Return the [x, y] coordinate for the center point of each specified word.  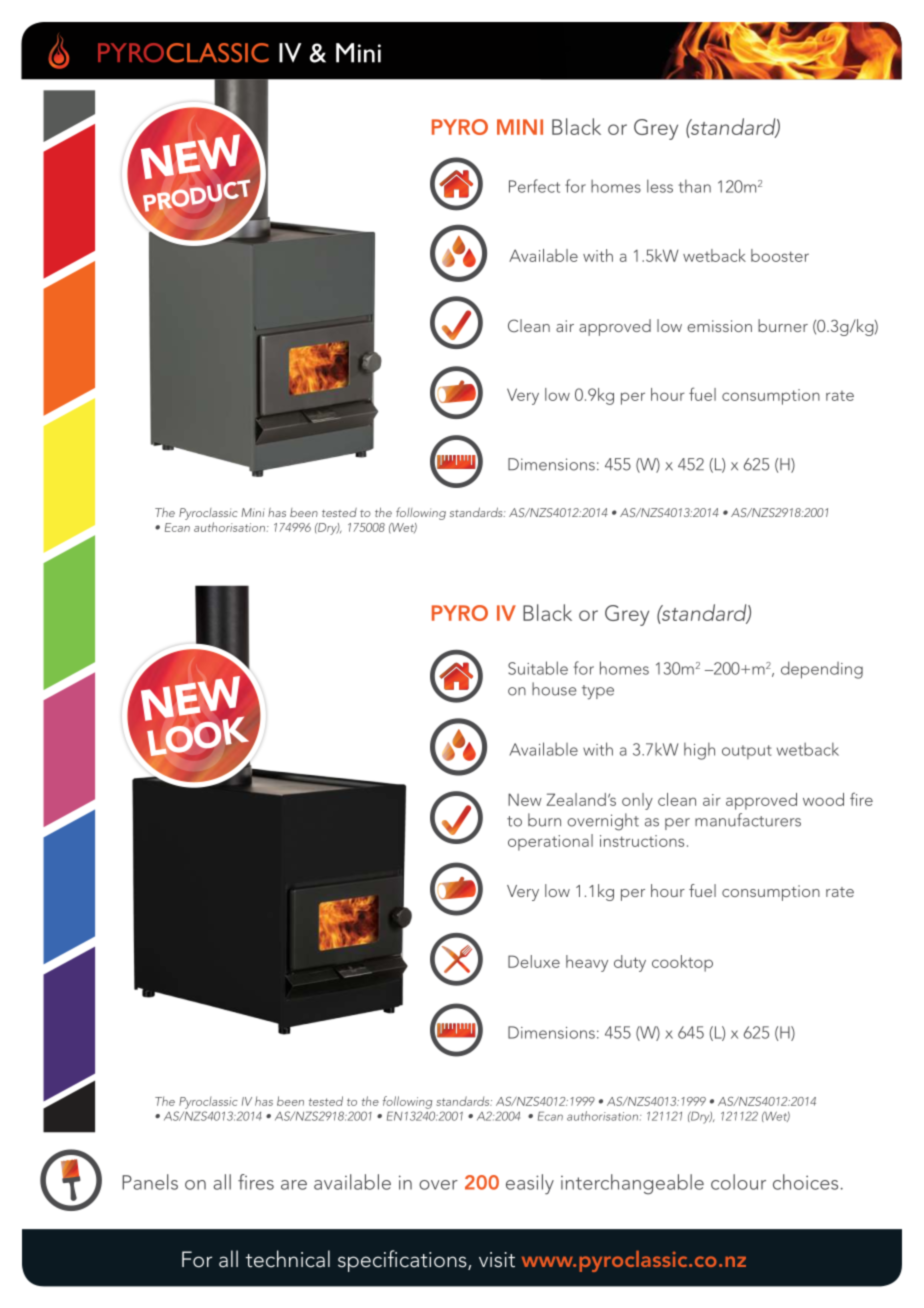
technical [288, 1259]
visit [497, 1260]
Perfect [534, 186]
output [747, 752]
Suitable [538, 668]
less [660, 186]
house [554, 689]
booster [780, 255]
